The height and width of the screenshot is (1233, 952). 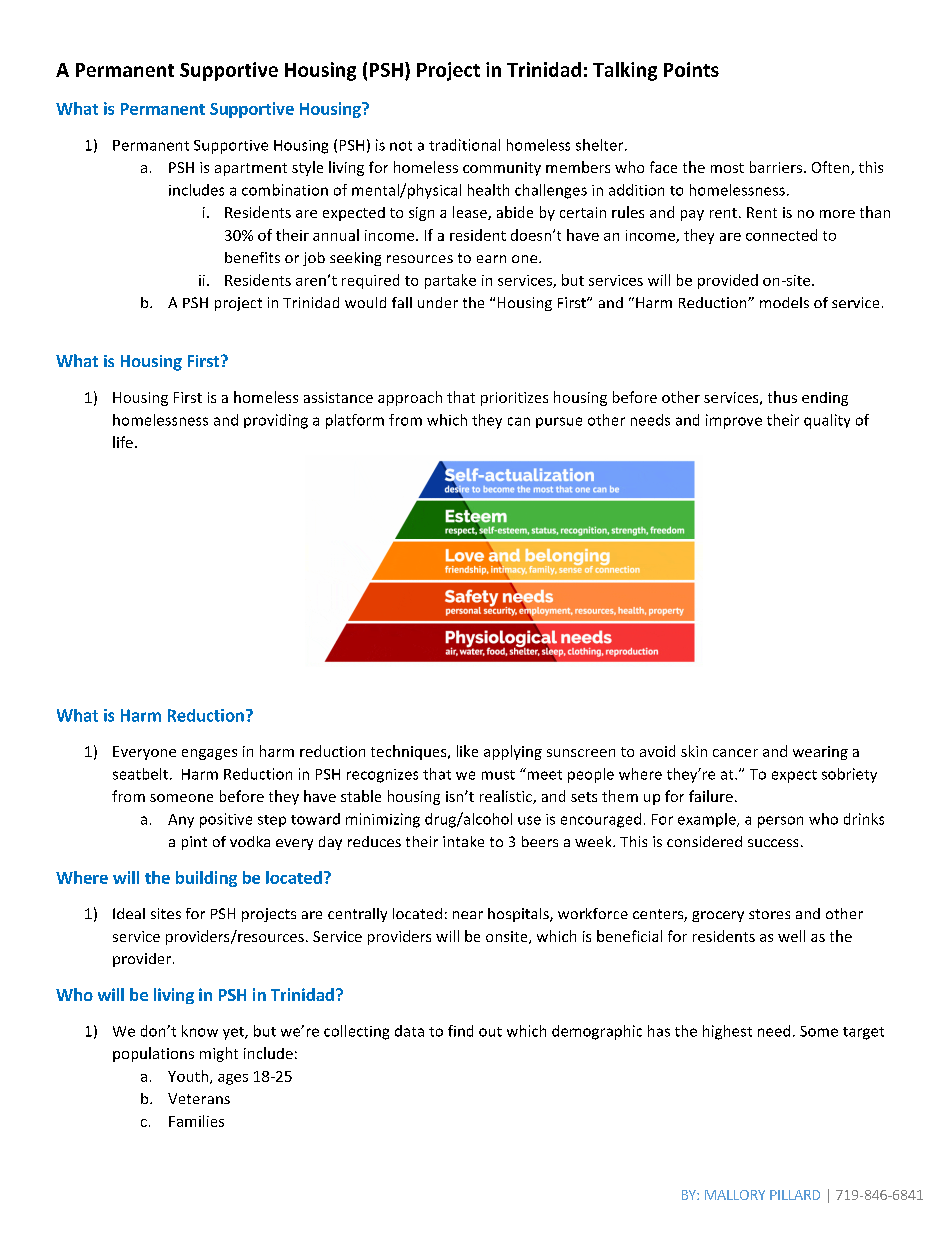 I want to click on apartment, so click(x=251, y=169).
